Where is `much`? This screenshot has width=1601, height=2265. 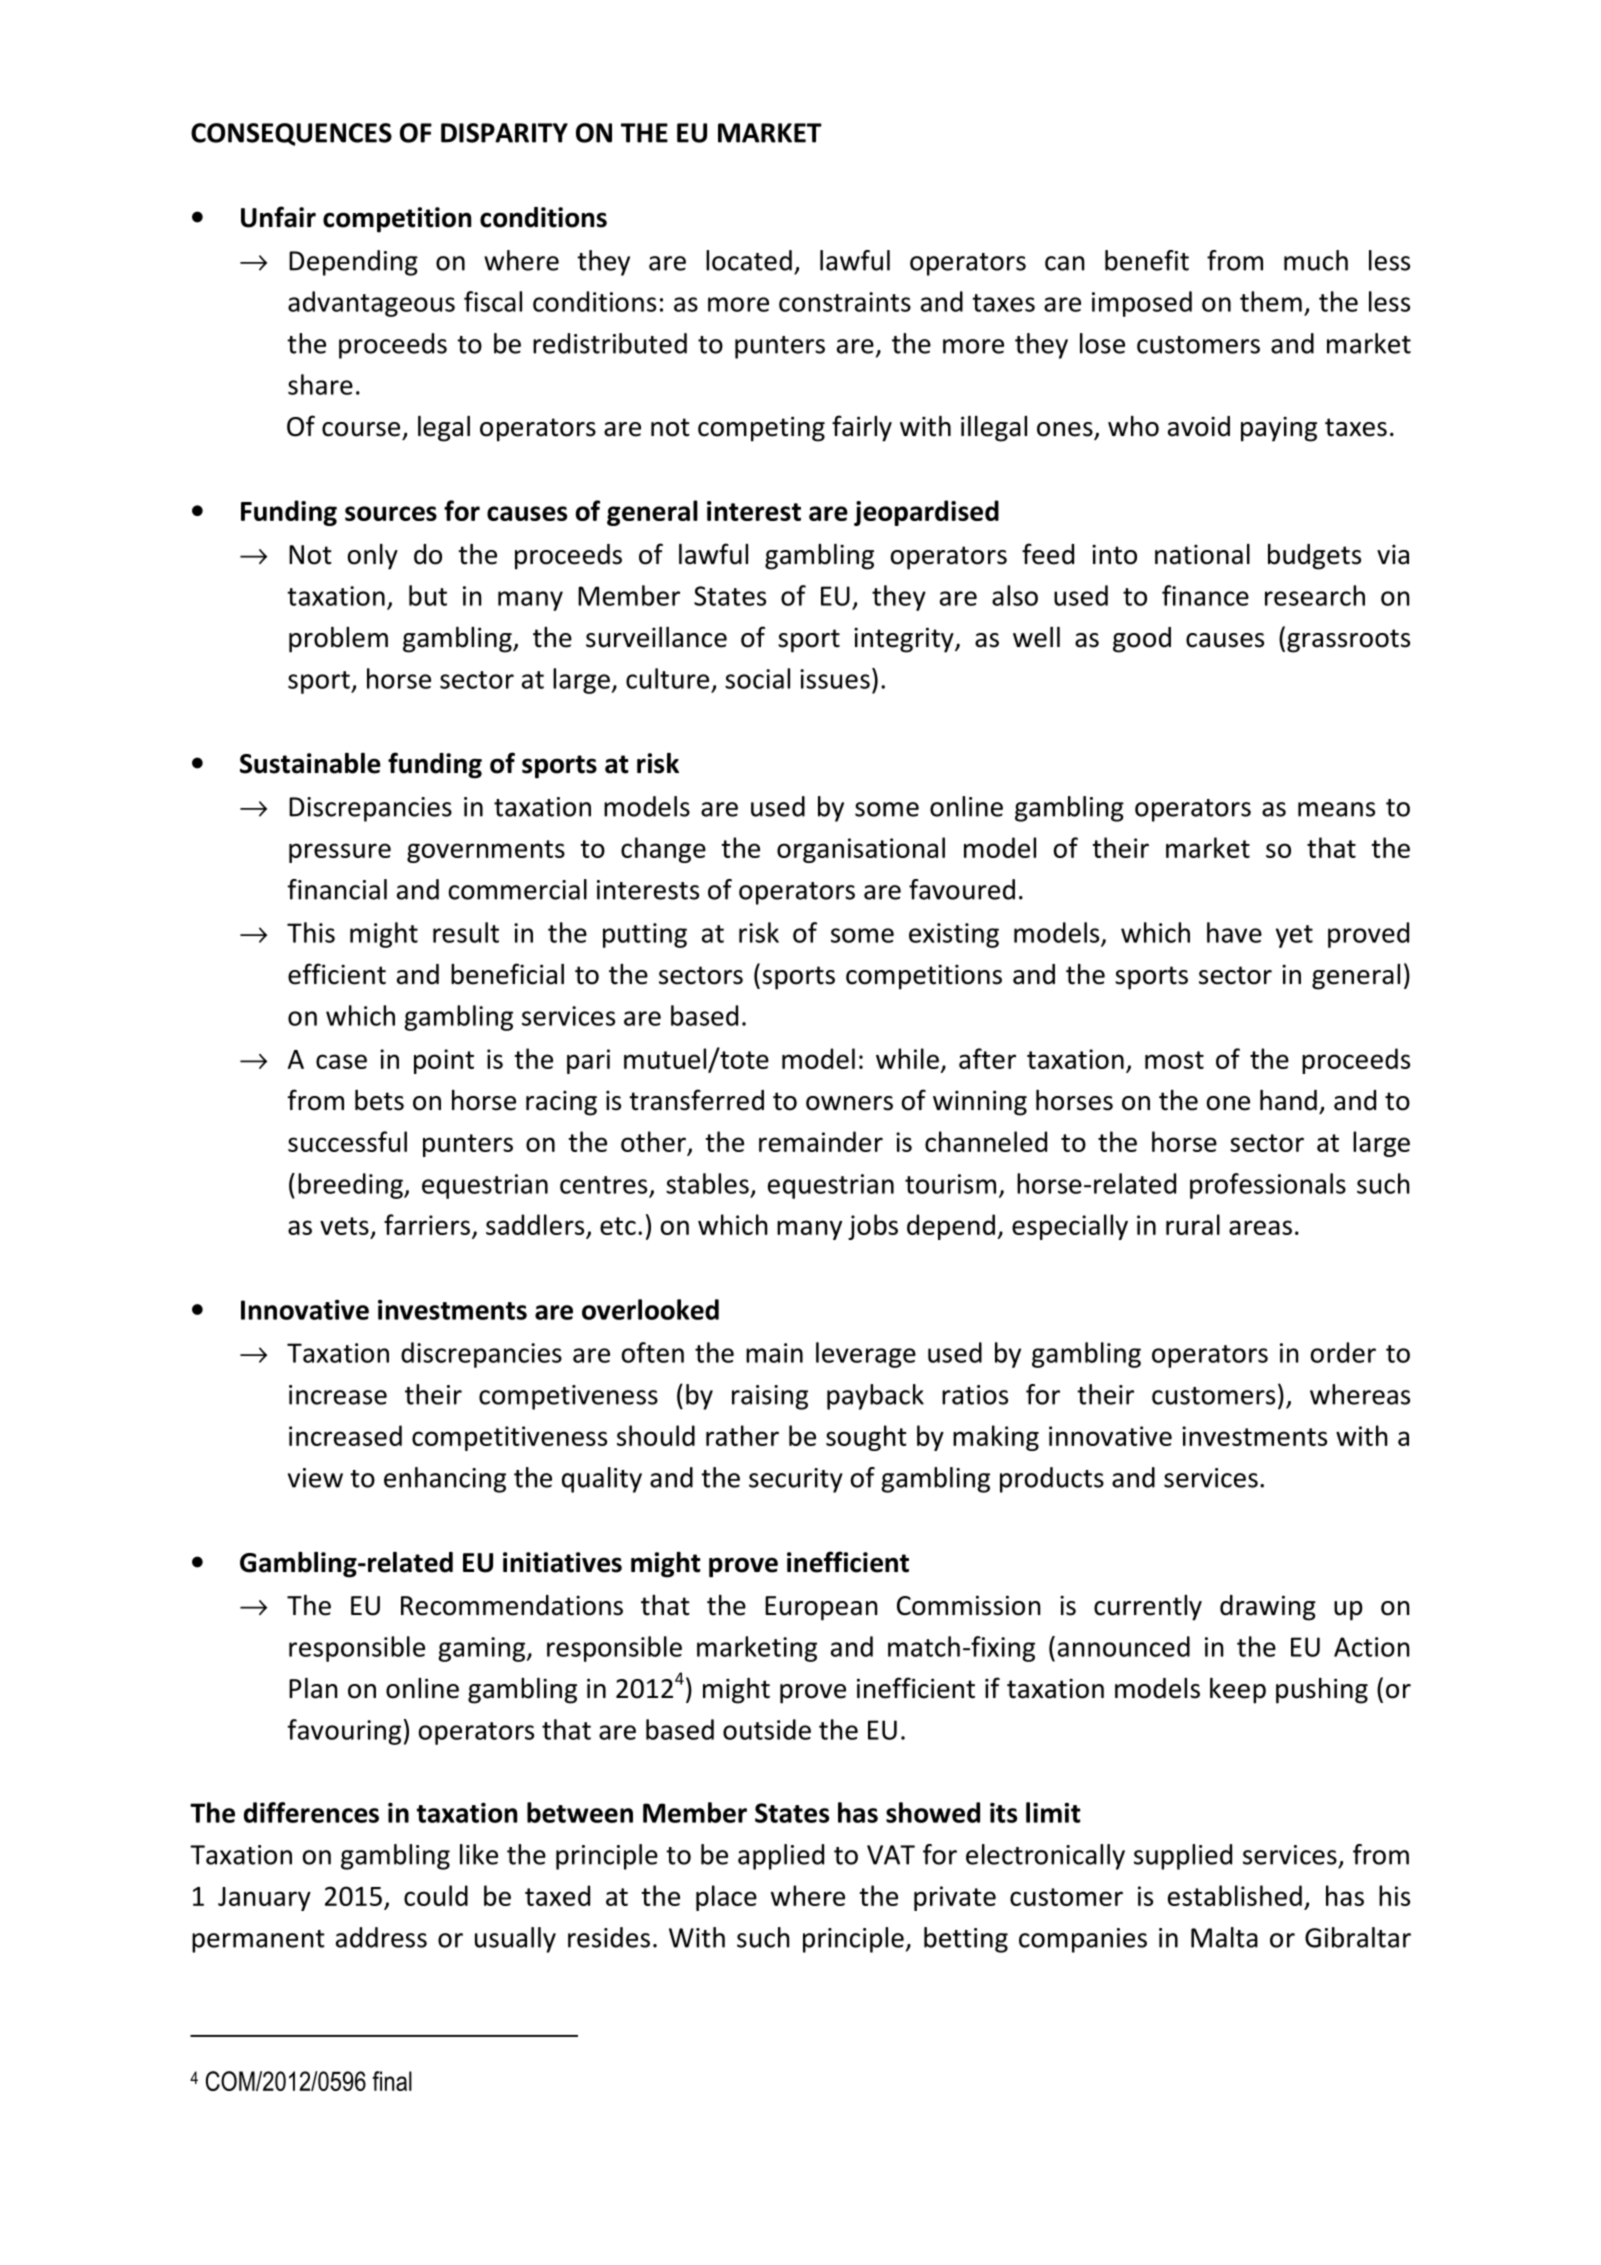
much is located at coordinates (1316, 260).
